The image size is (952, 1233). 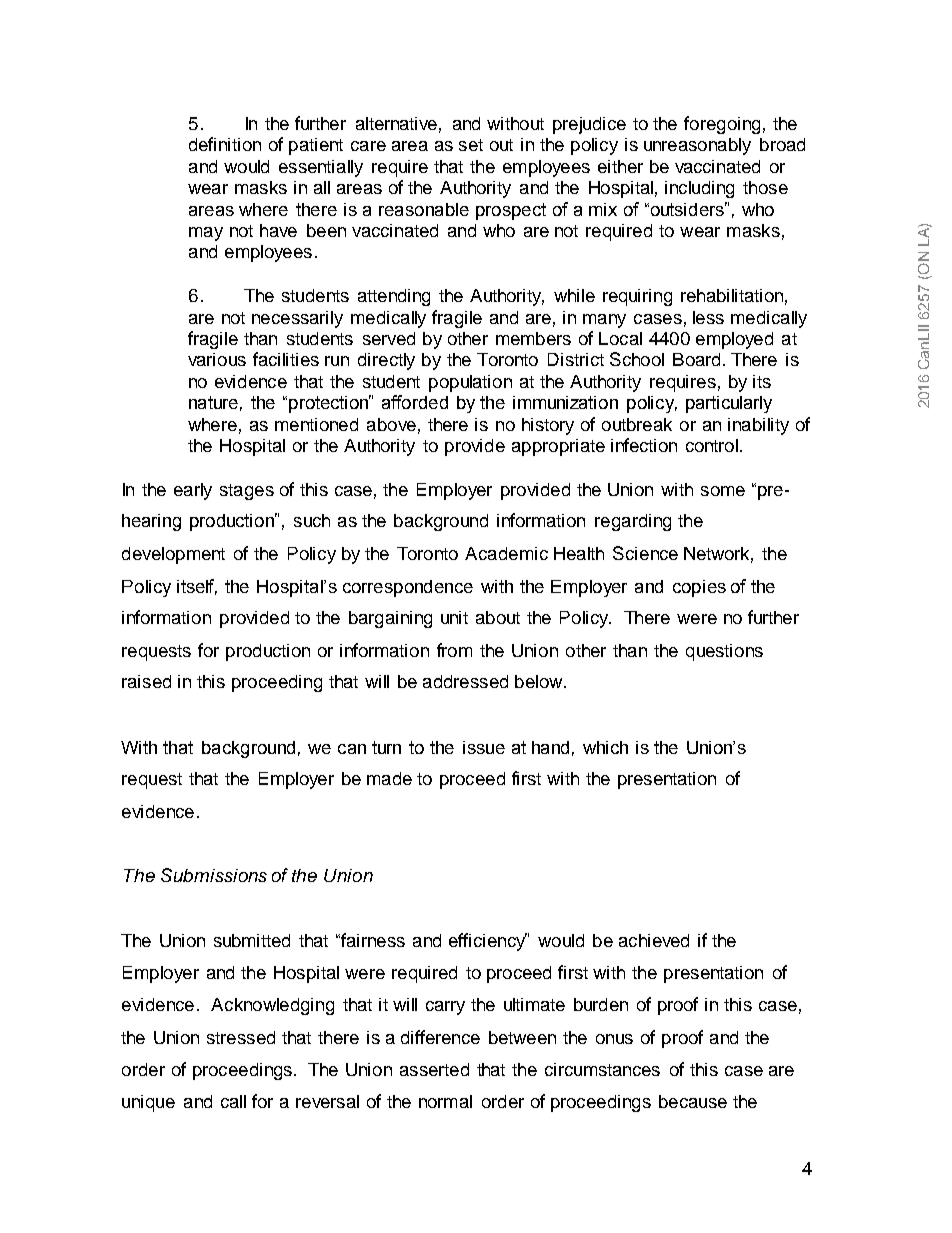 What do you see at coordinates (146, 681) in the screenshot?
I see `raised` at bounding box center [146, 681].
